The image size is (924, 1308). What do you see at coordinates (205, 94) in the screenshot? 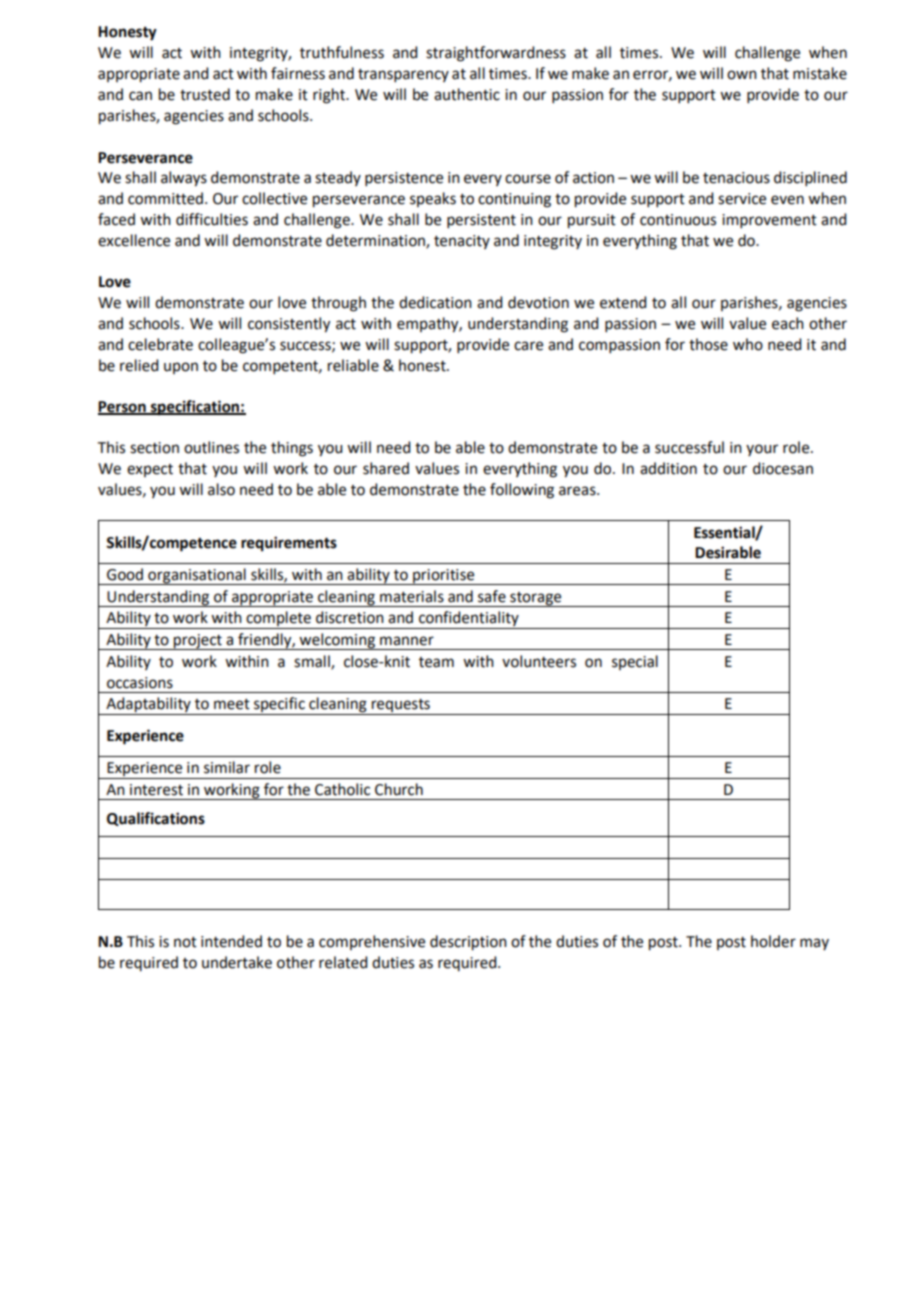
I see `trusted` at bounding box center [205, 94].
